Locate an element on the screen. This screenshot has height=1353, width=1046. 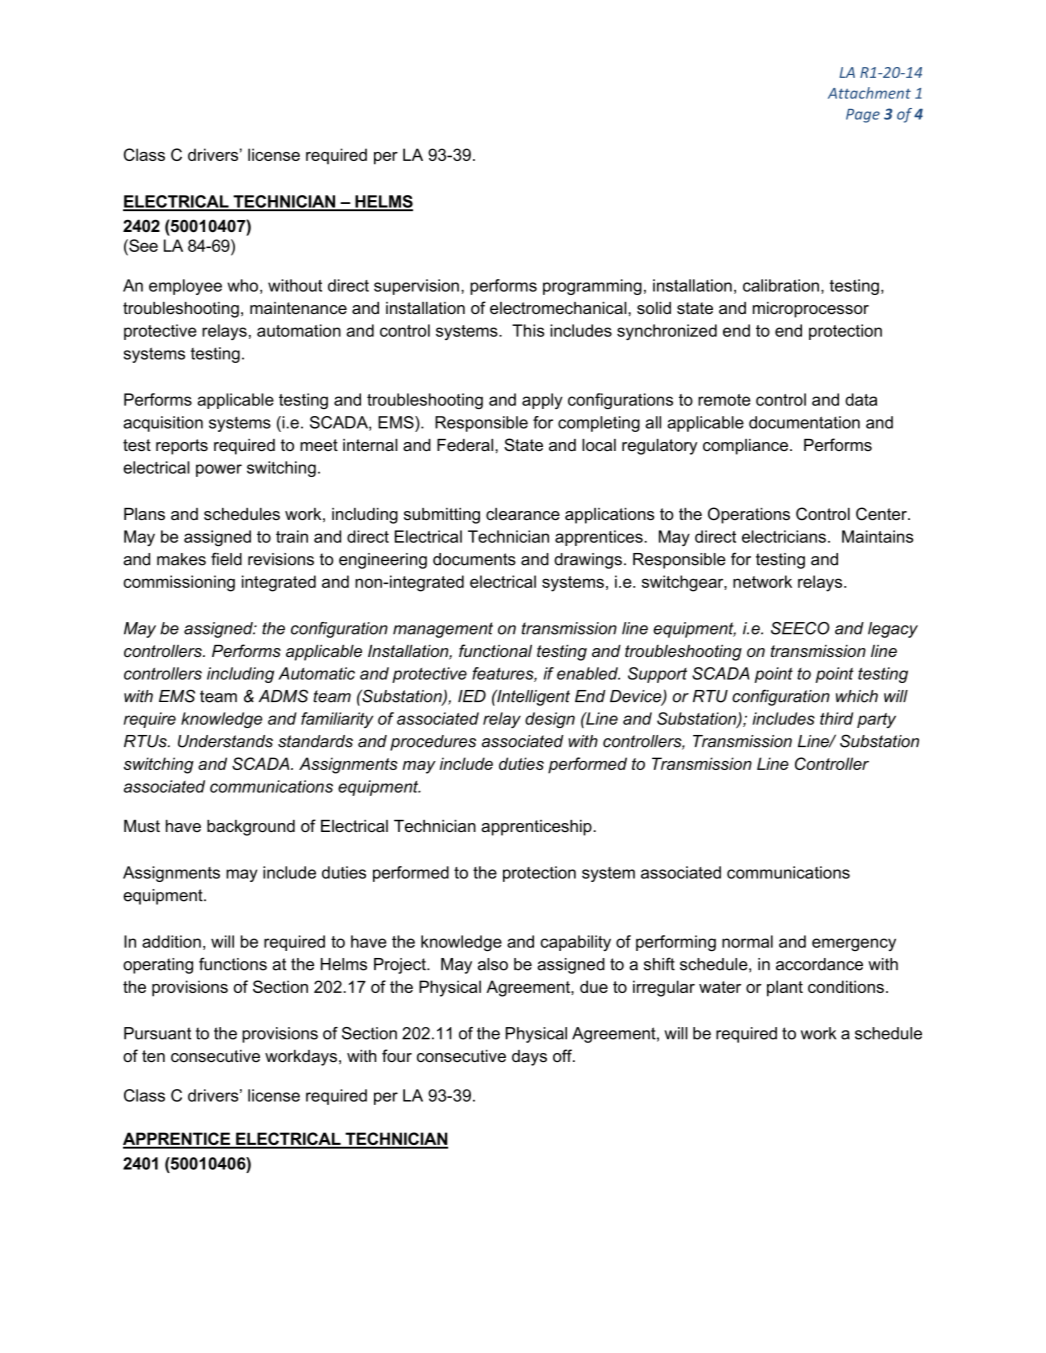
Operations is located at coordinates (749, 515).
